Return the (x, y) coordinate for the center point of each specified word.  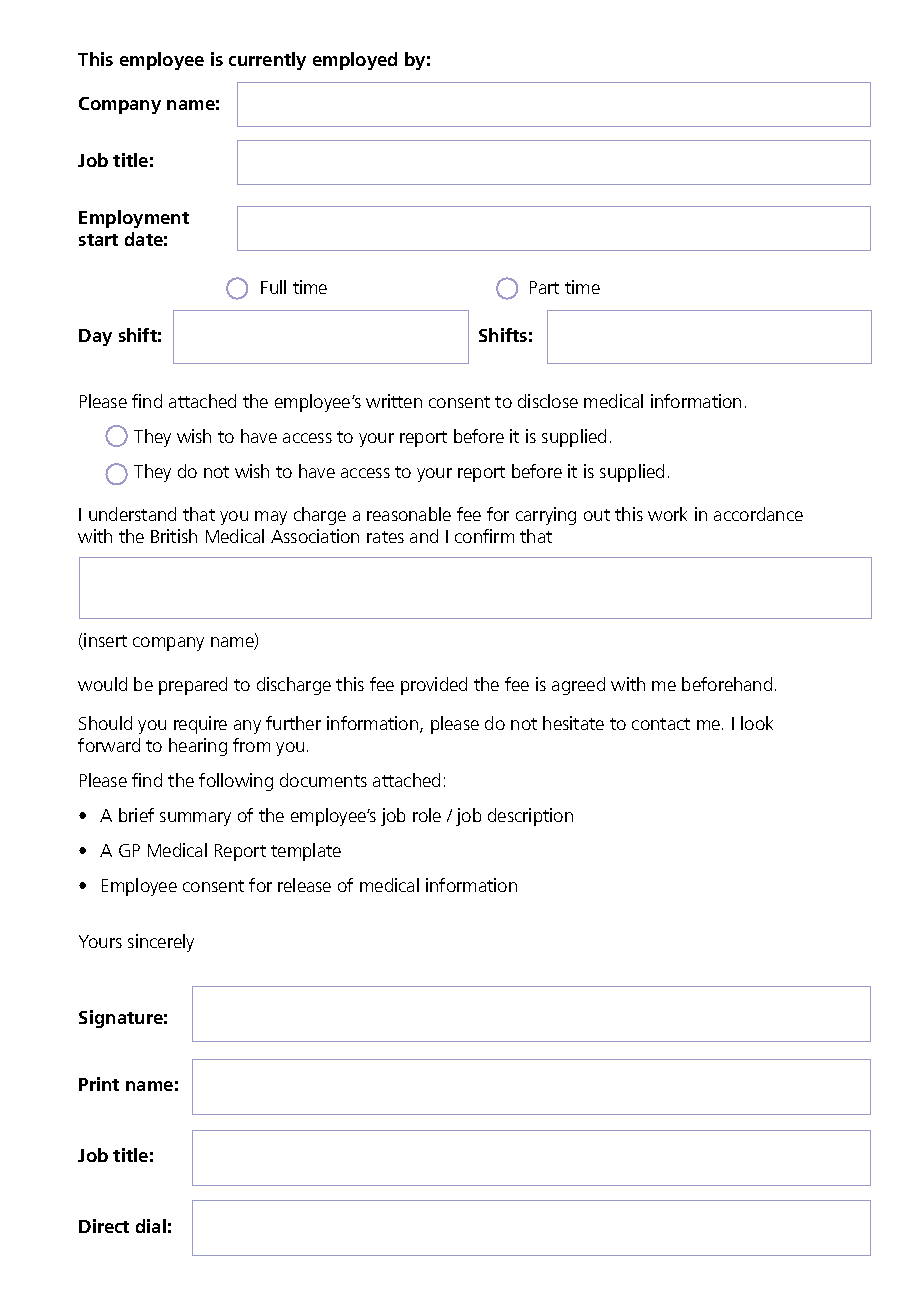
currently (267, 61)
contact (661, 724)
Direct (104, 1226)
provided (434, 686)
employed (355, 61)
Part (544, 287)
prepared (193, 686)
